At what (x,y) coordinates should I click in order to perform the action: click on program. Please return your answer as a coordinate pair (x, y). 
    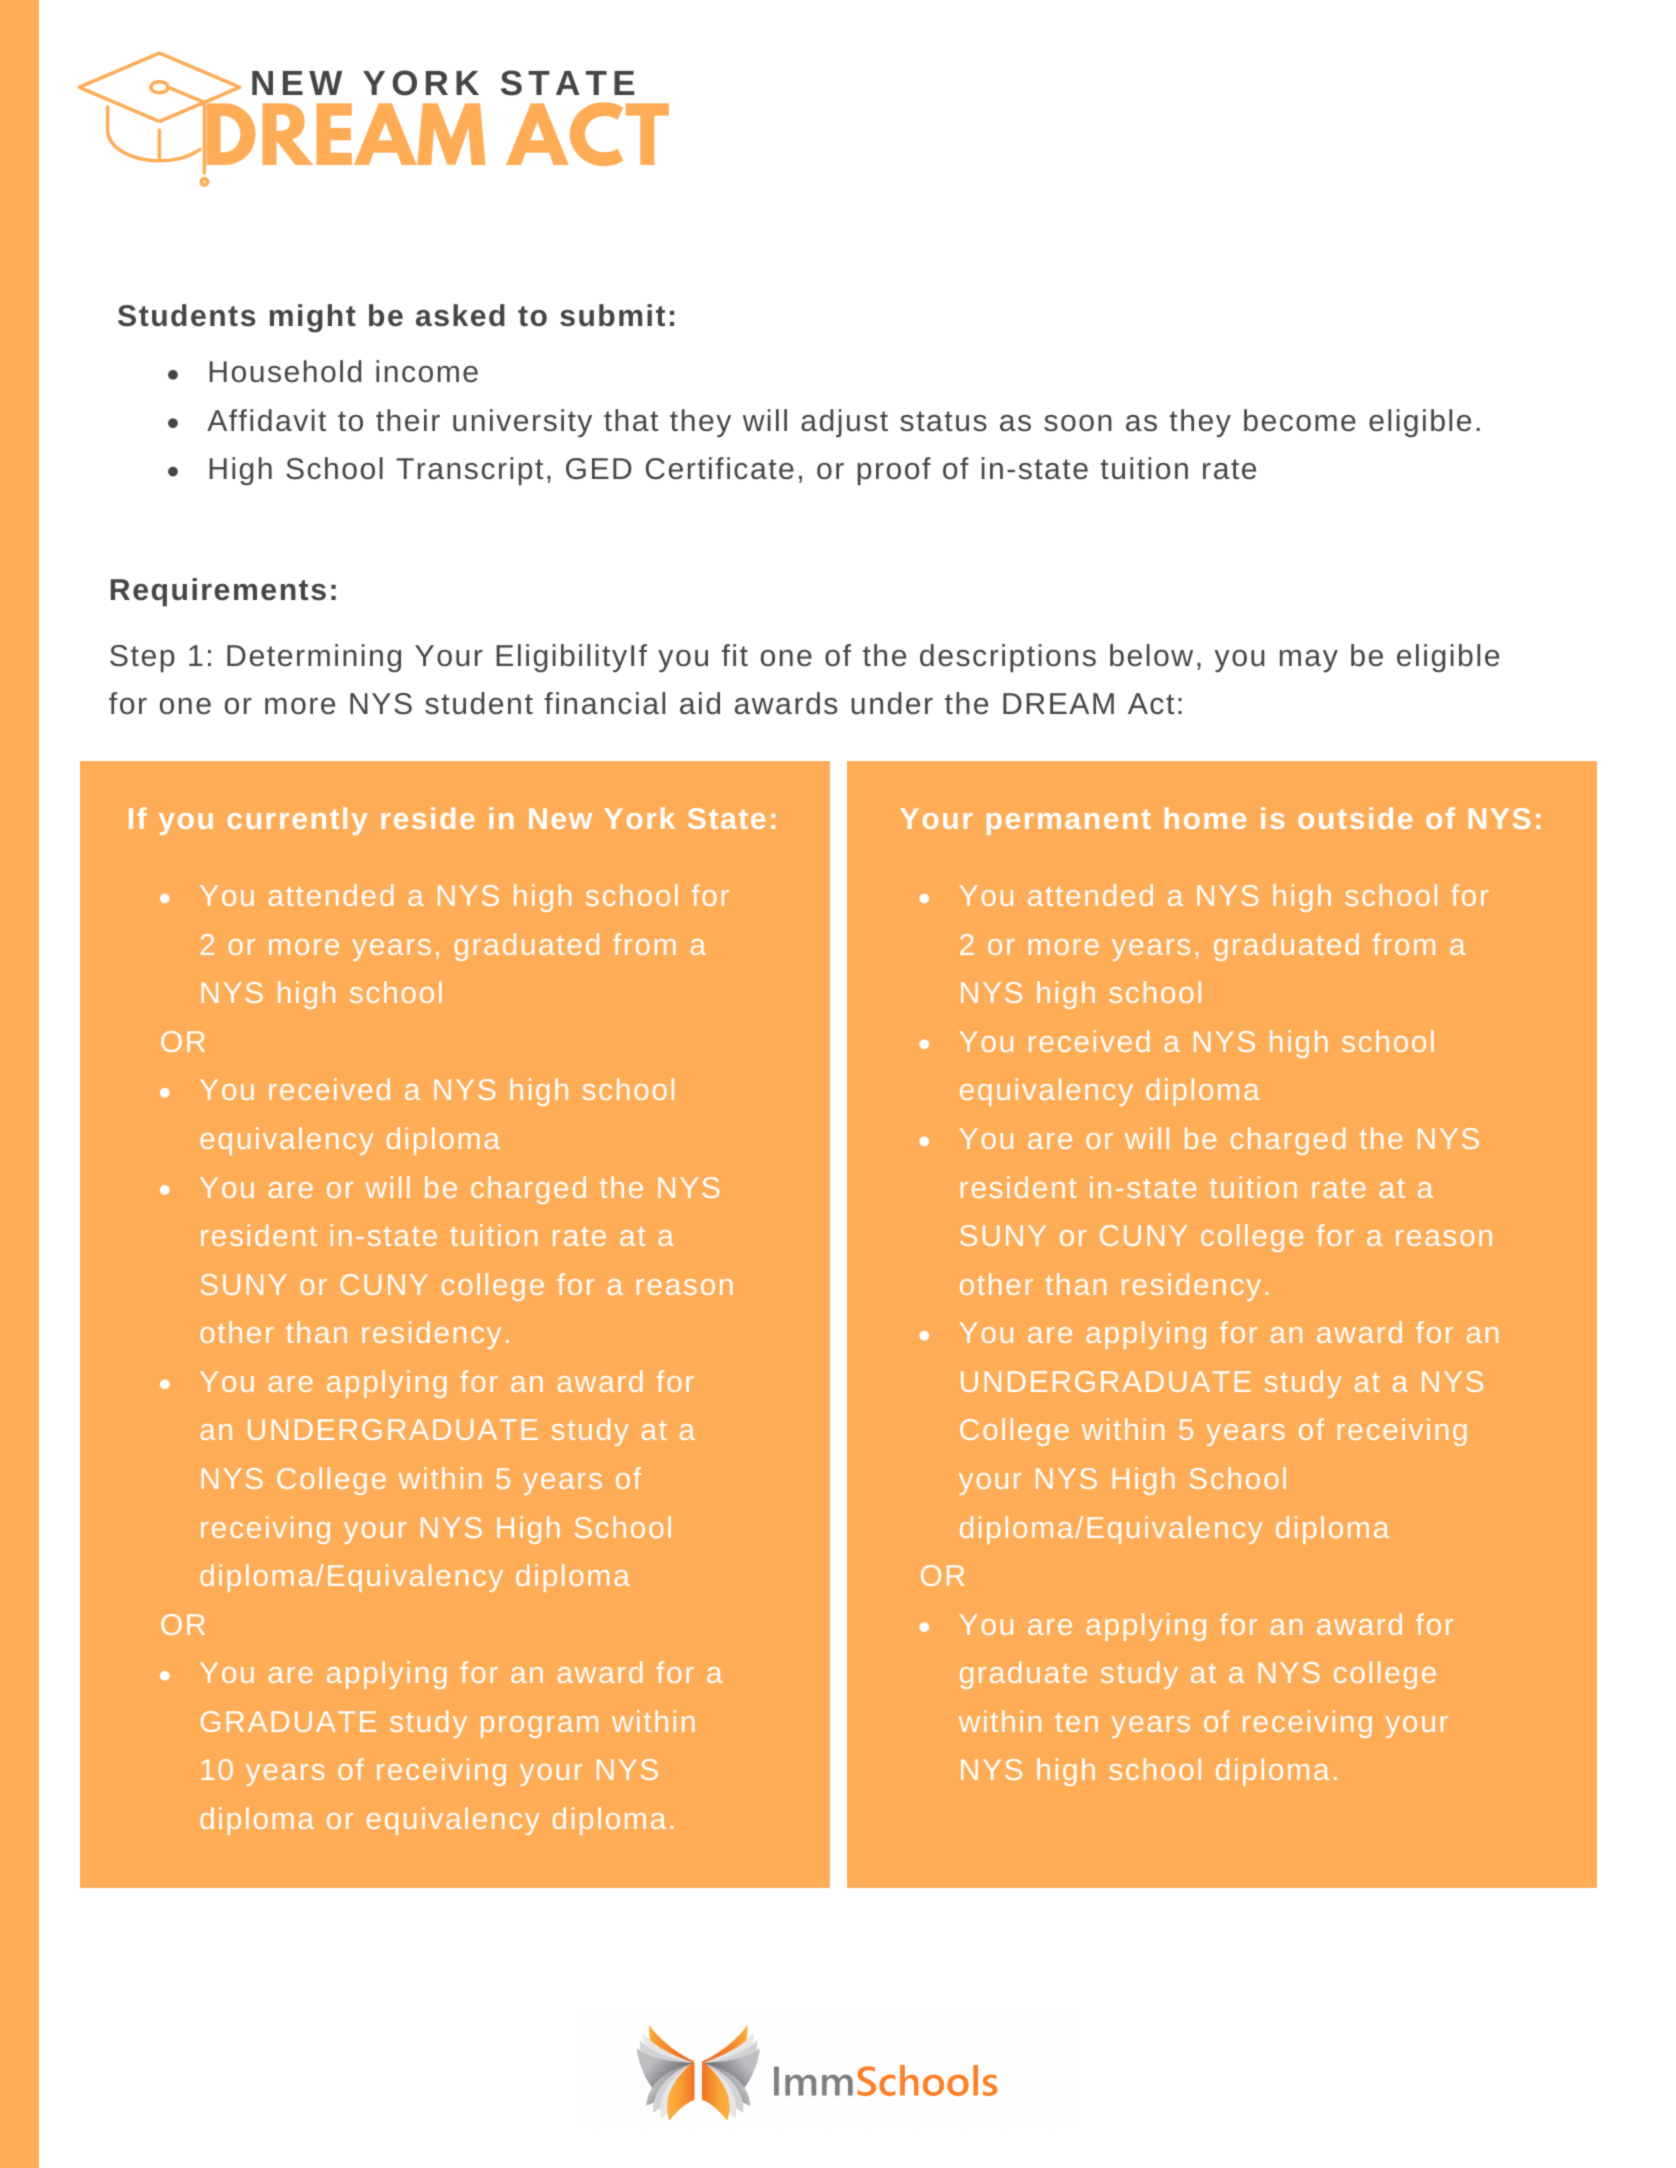
    Looking at the image, I should click on (539, 1727).
